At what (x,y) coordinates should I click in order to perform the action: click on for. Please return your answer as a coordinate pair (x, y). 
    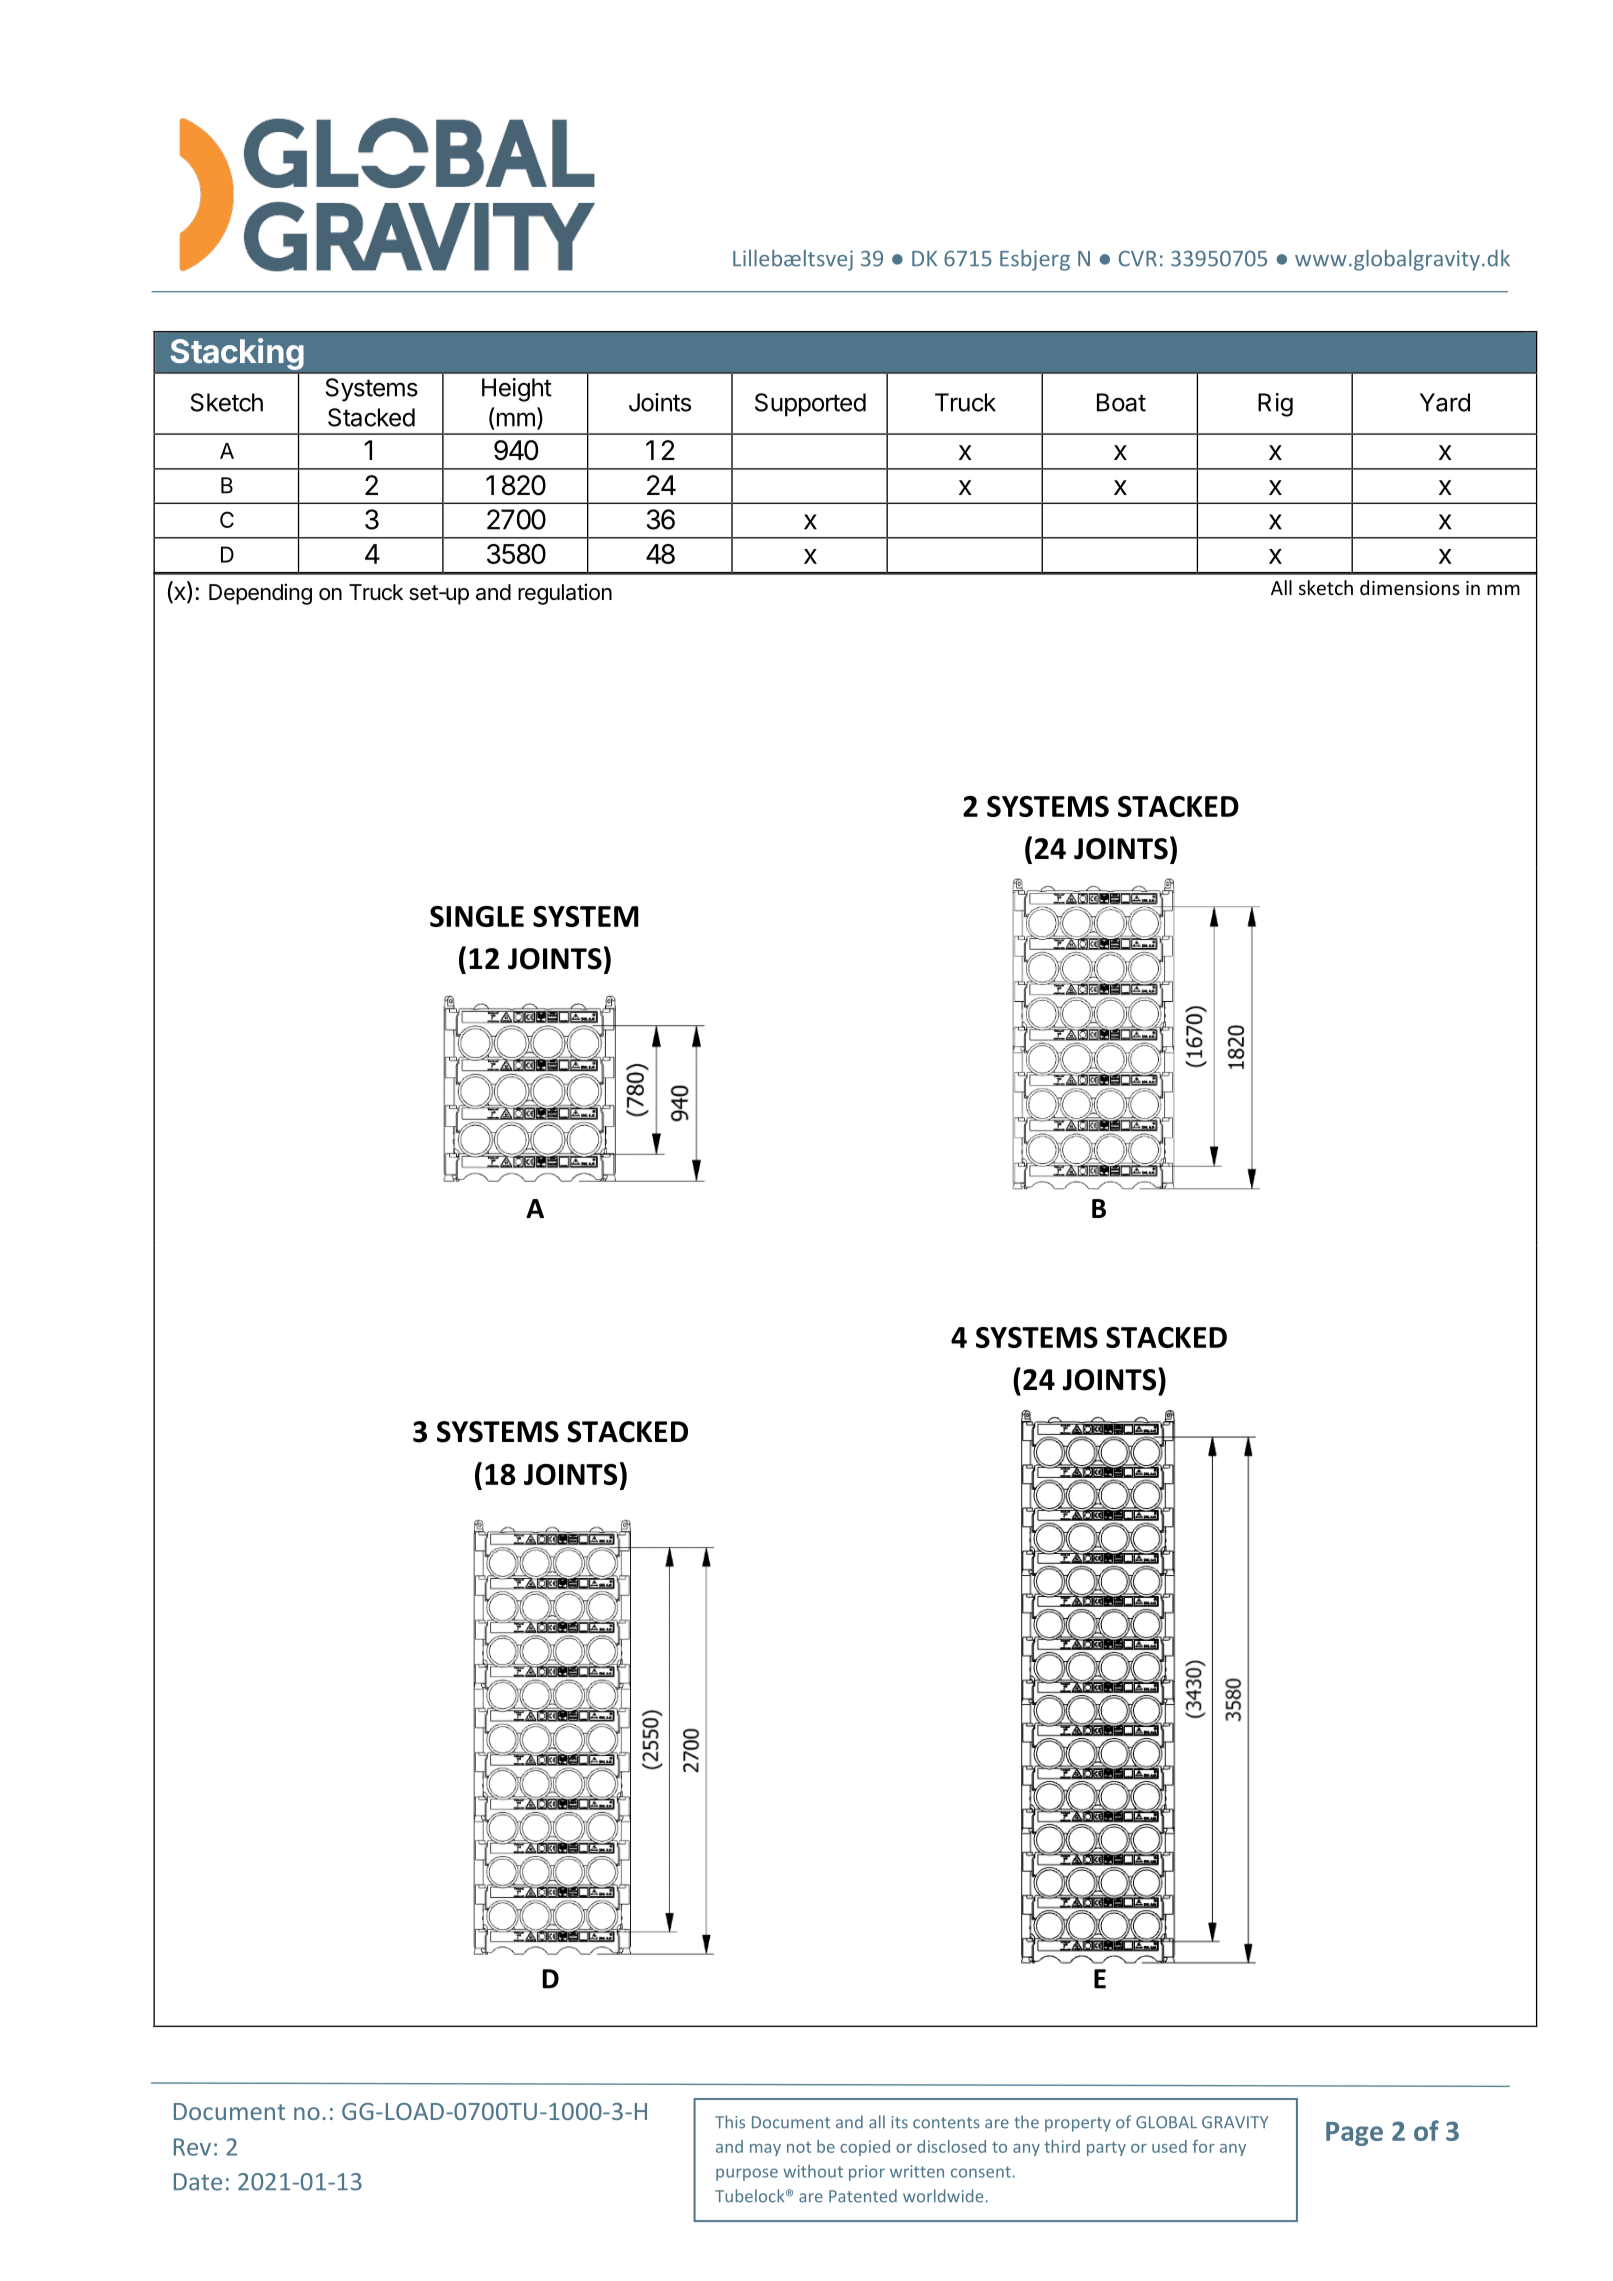
    Looking at the image, I should click on (1203, 2146).
